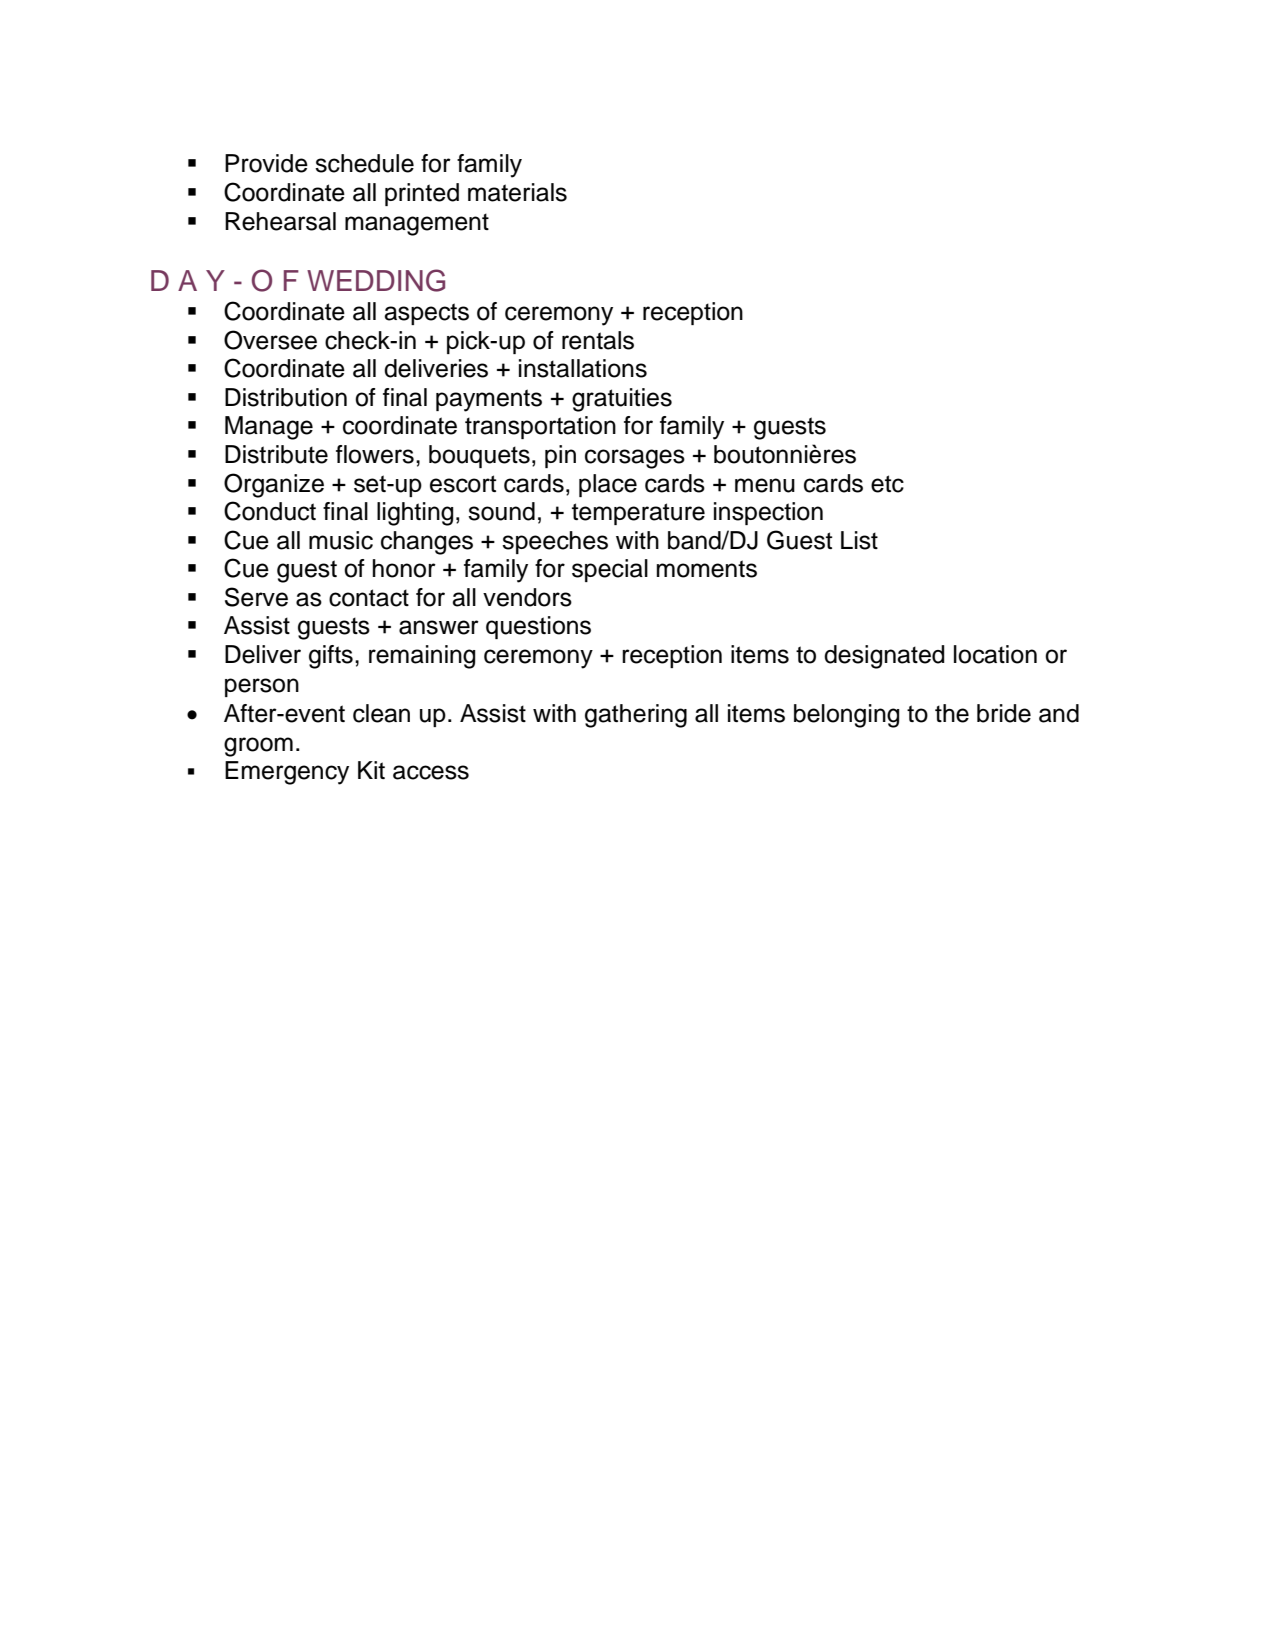 Image resolution: width=1268 pixels, height=1640 pixels. Describe the element at coordinates (610, 570) in the screenshot. I see `special` at that location.
